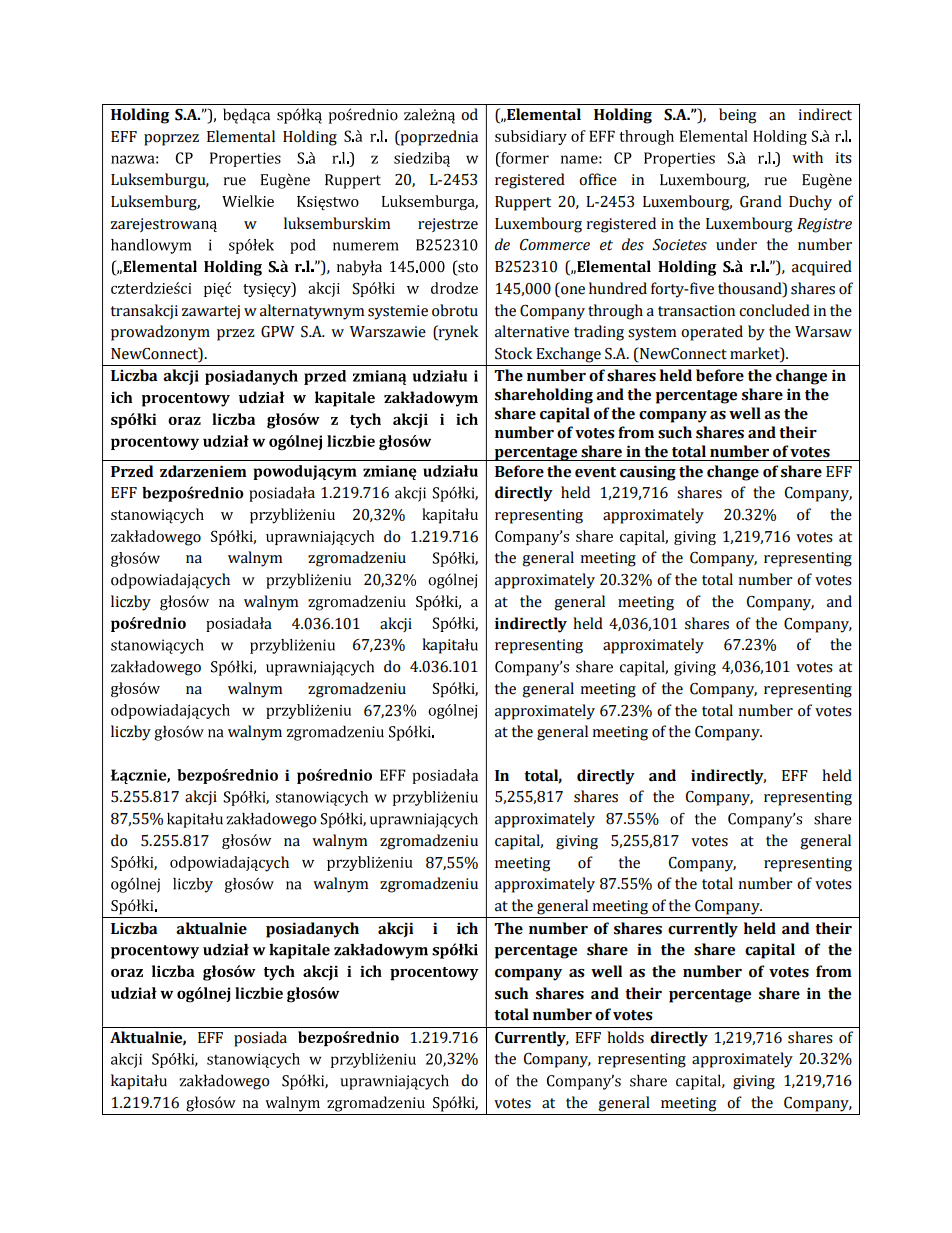 The height and width of the screenshot is (1233, 952). Describe the element at coordinates (595, 472) in the screenshot. I see `event` at that location.
